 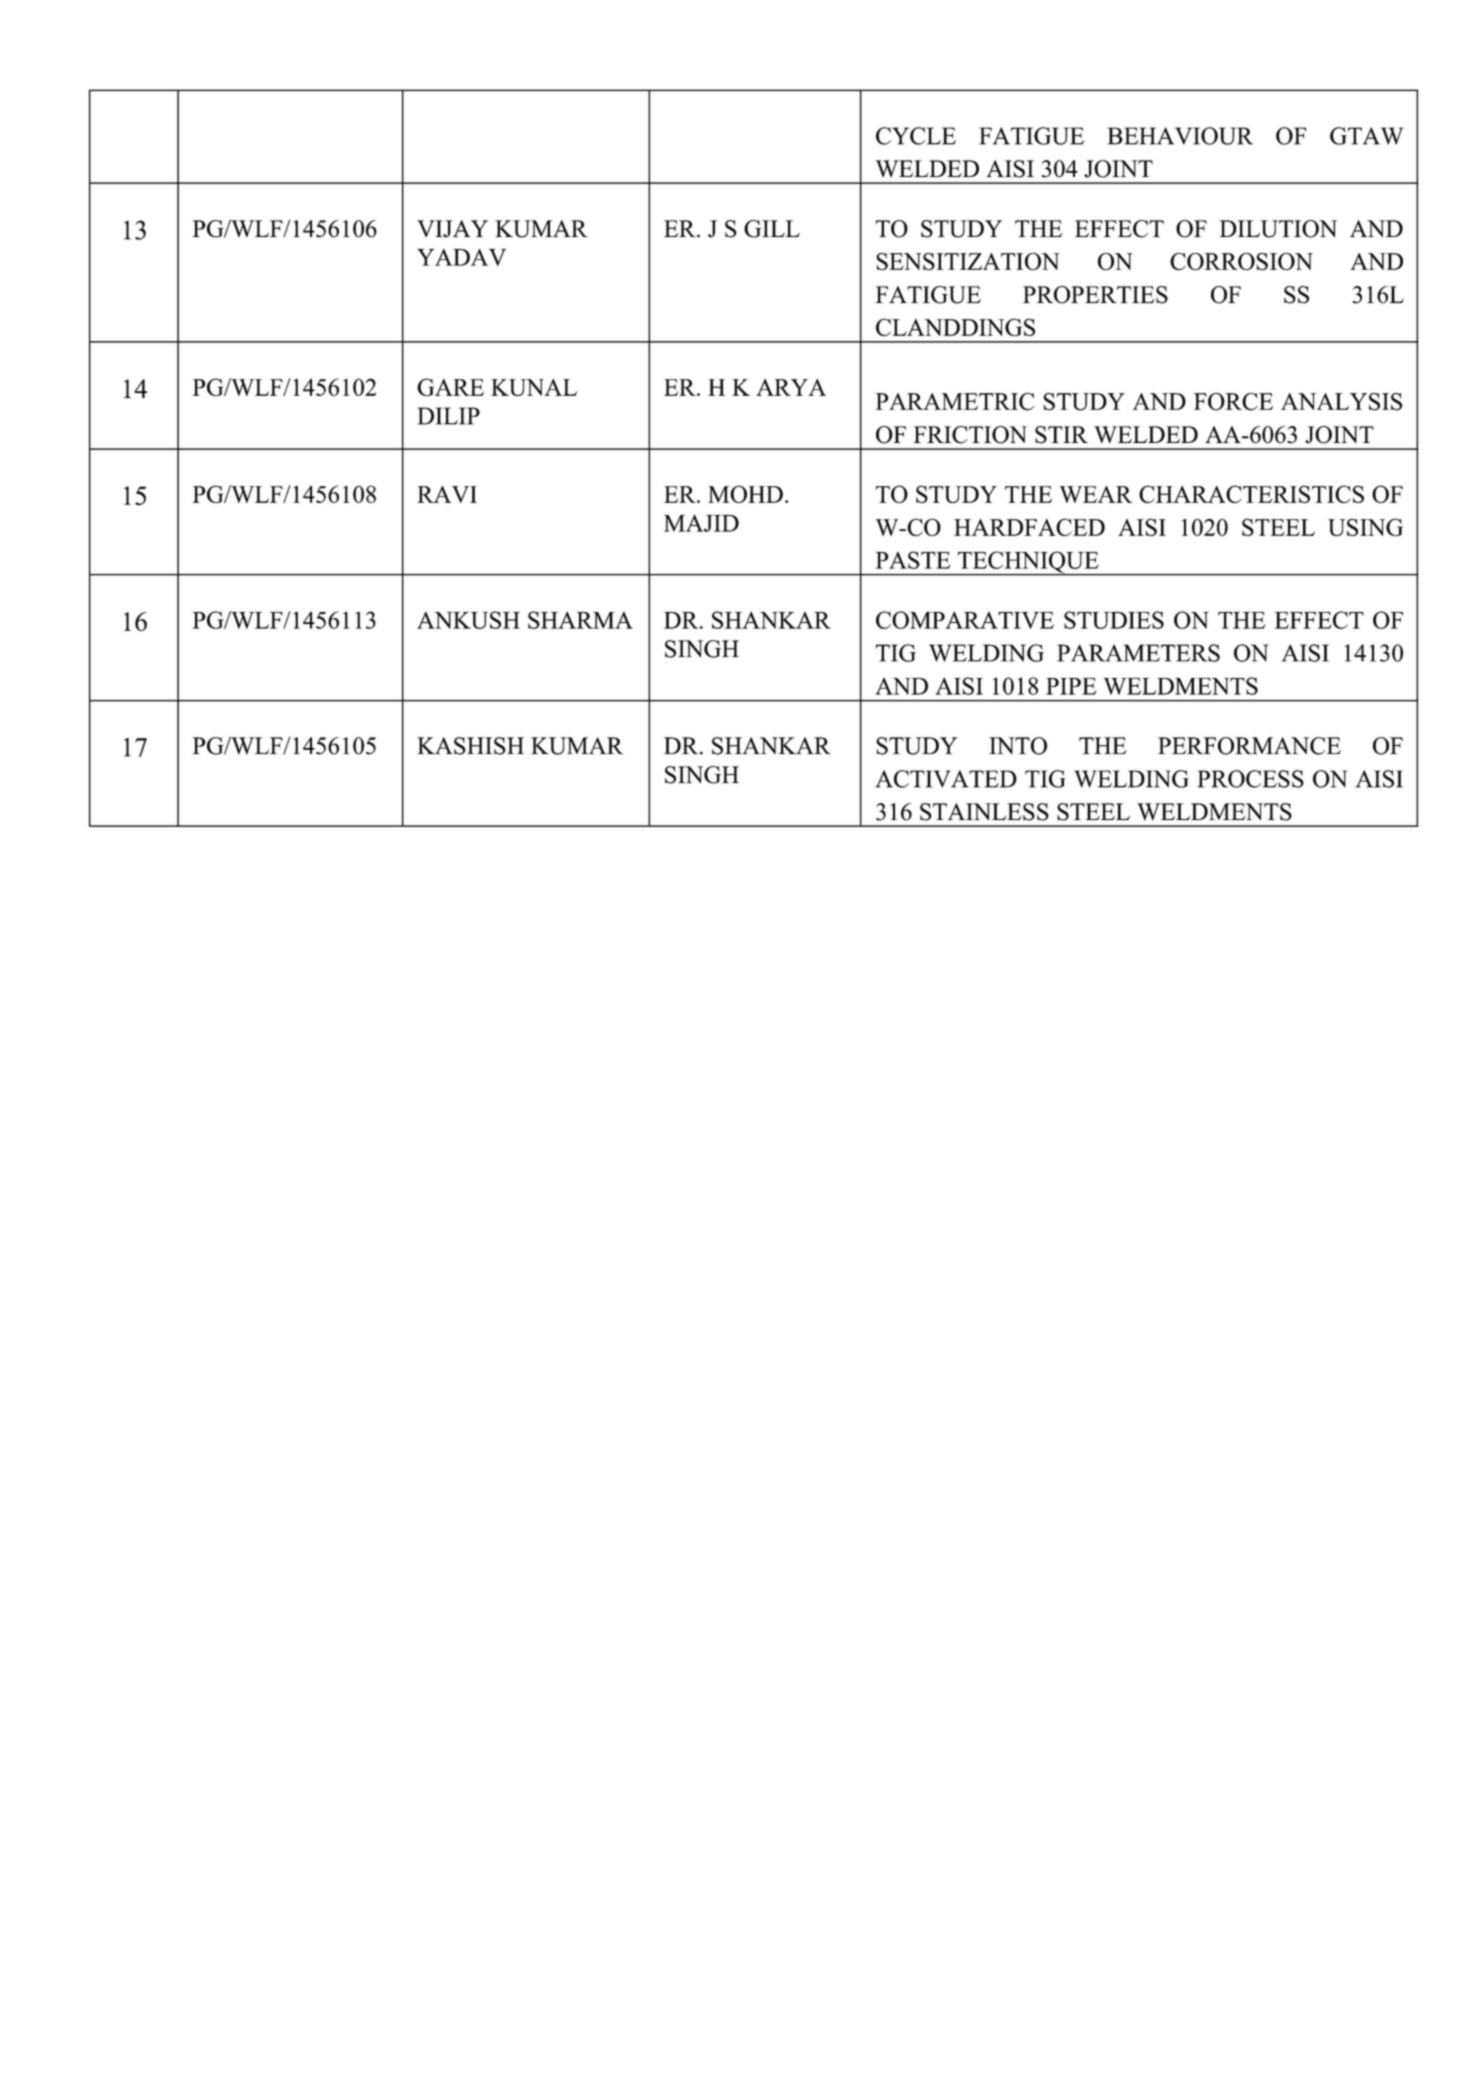 What do you see at coordinates (1250, 779) in the image?
I see `PROCESS` at bounding box center [1250, 779].
